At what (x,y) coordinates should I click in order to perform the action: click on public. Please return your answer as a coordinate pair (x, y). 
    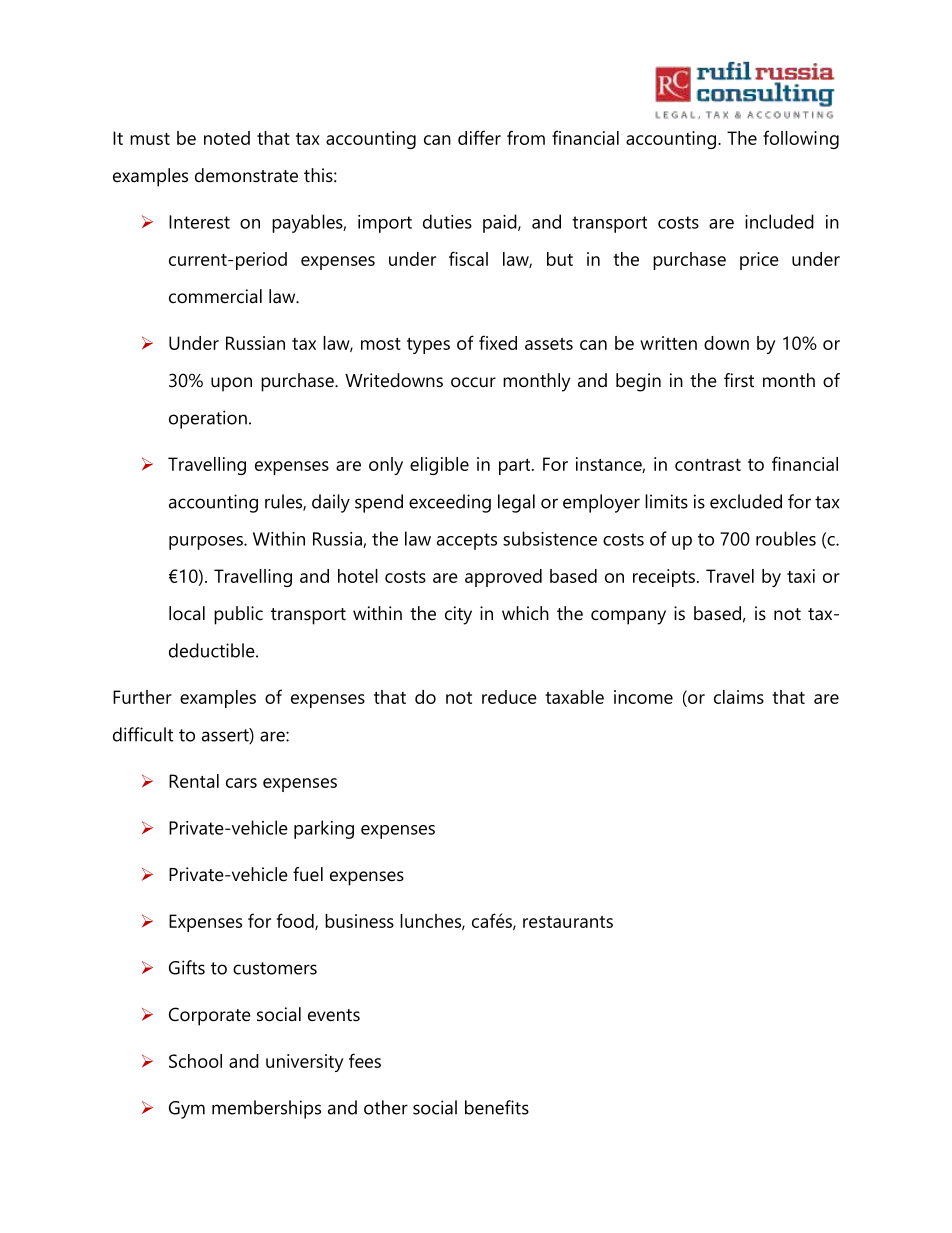
    Looking at the image, I should click on (238, 615).
